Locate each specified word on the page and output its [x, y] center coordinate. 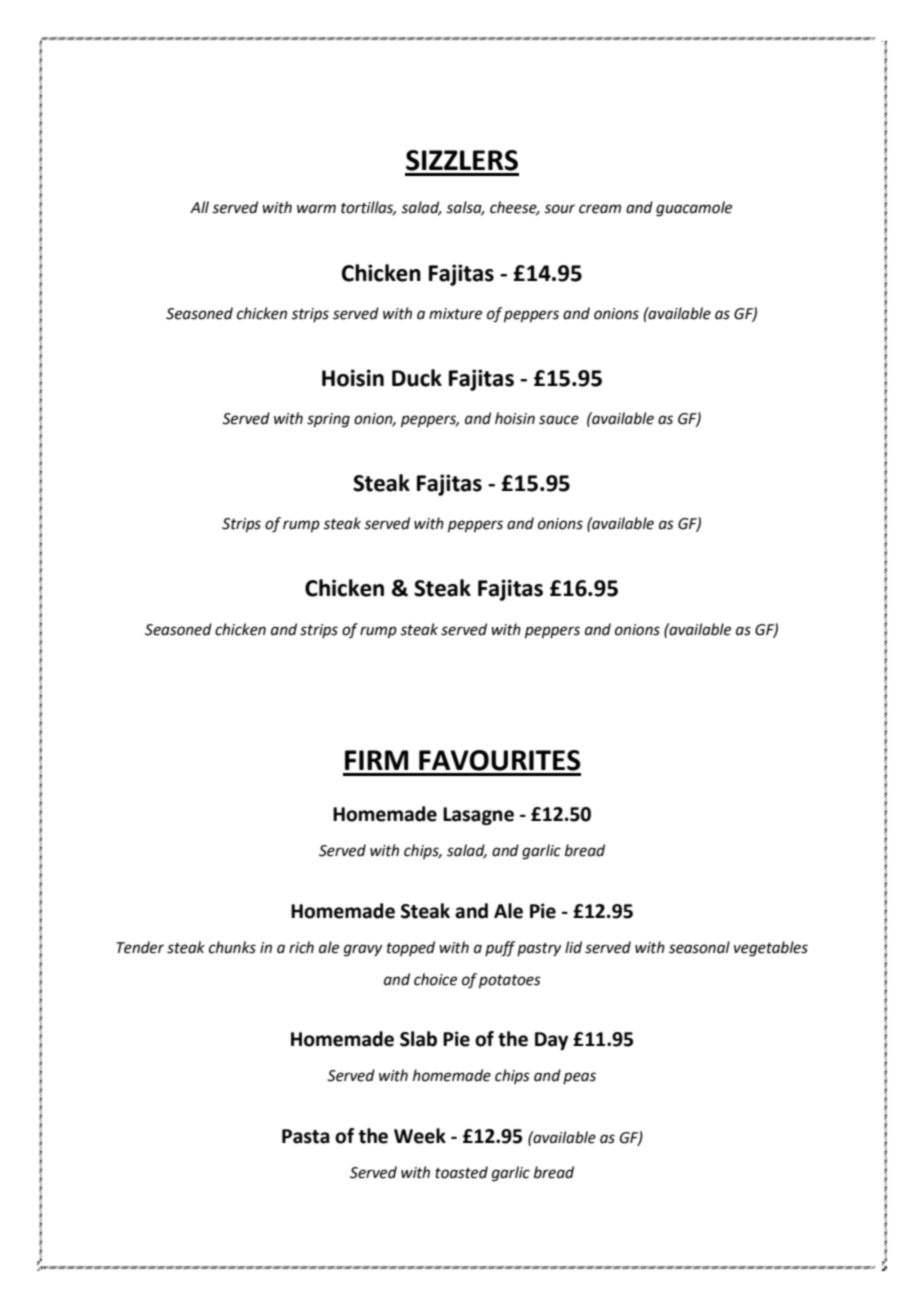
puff [500, 949]
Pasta [306, 1136]
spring [328, 420]
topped [411, 948]
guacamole [694, 209]
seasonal [699, 947]
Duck [417, 378]
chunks [232, 947]
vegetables [771, 949]
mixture [455, 314]
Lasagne [478, 816]
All [199, 207]
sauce [559, 420]
